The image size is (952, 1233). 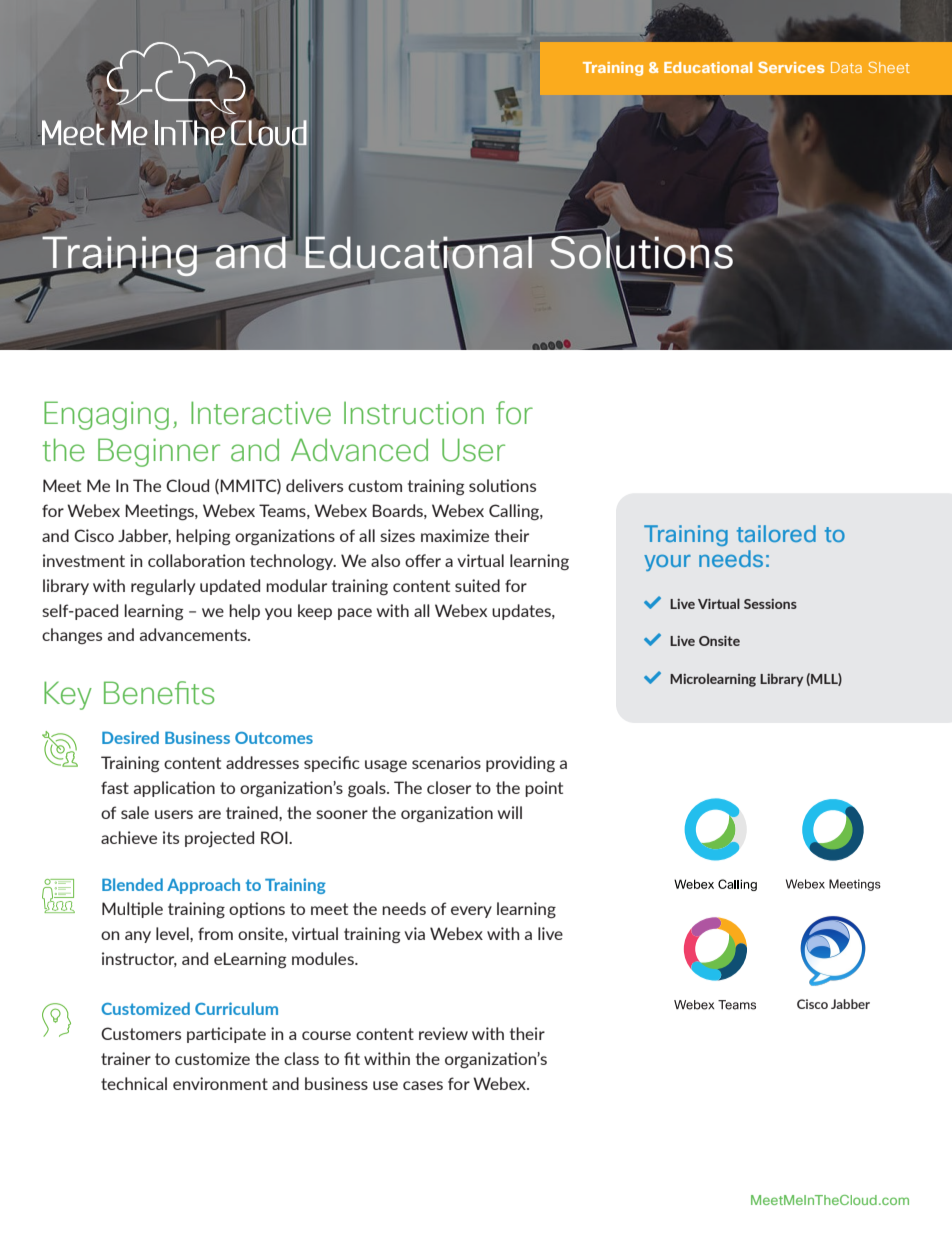 I want to click on trainer, so click(x=126, y=1058).
